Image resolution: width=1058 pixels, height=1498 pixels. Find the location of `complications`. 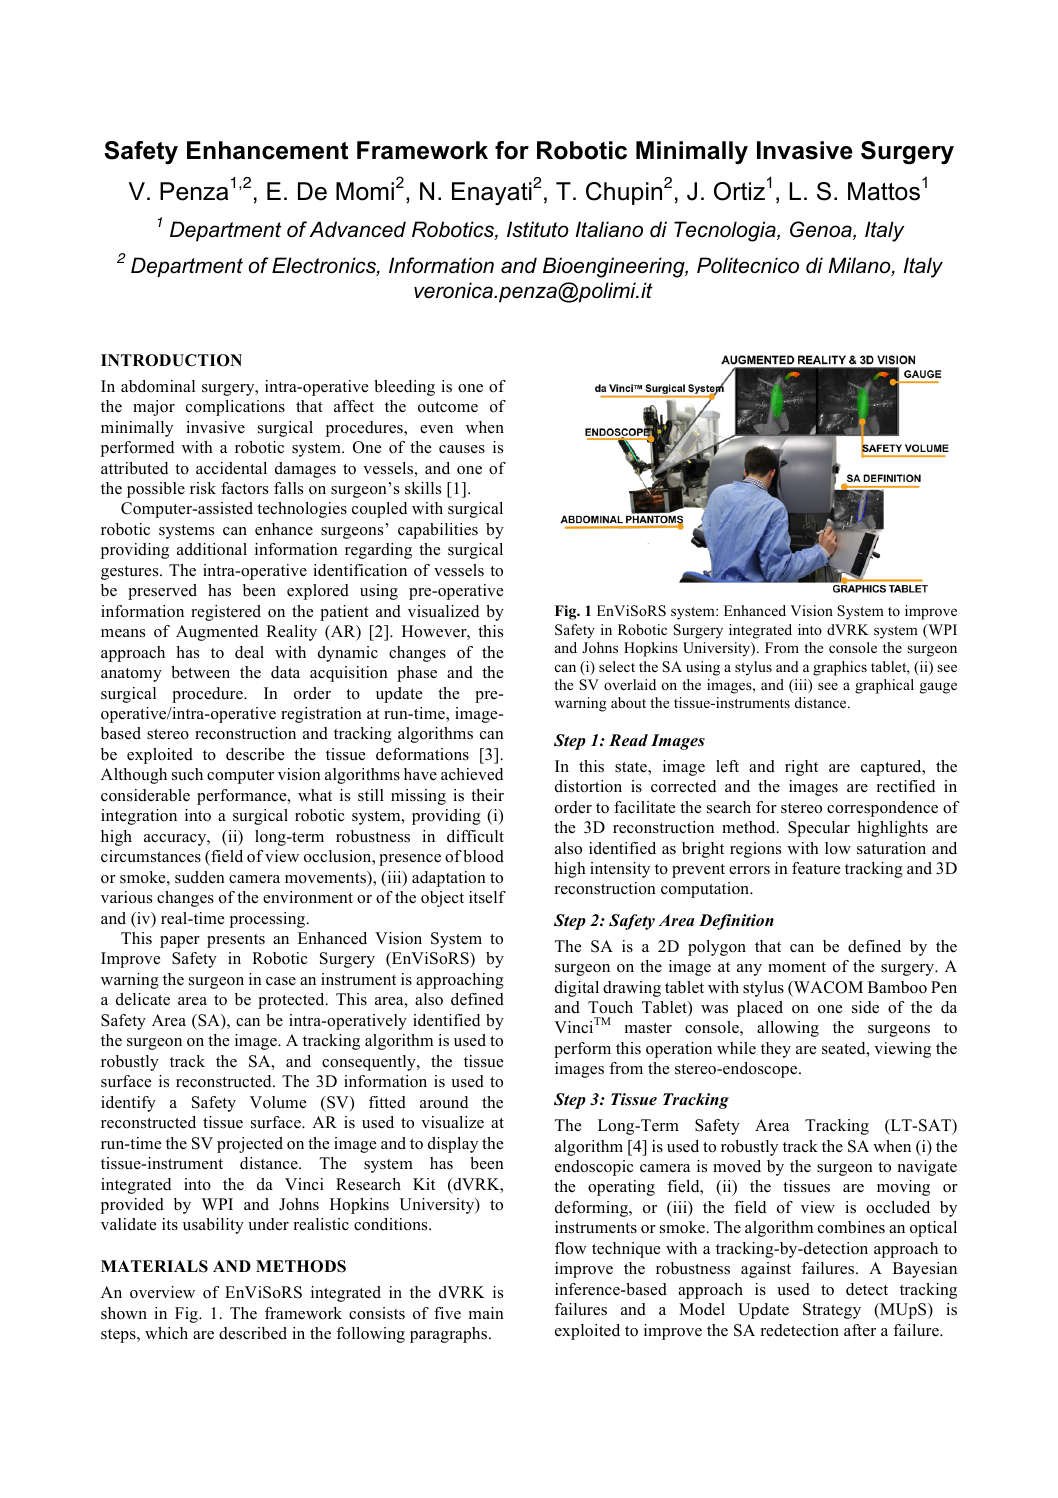

complications is located at coordinates (235, 408).
